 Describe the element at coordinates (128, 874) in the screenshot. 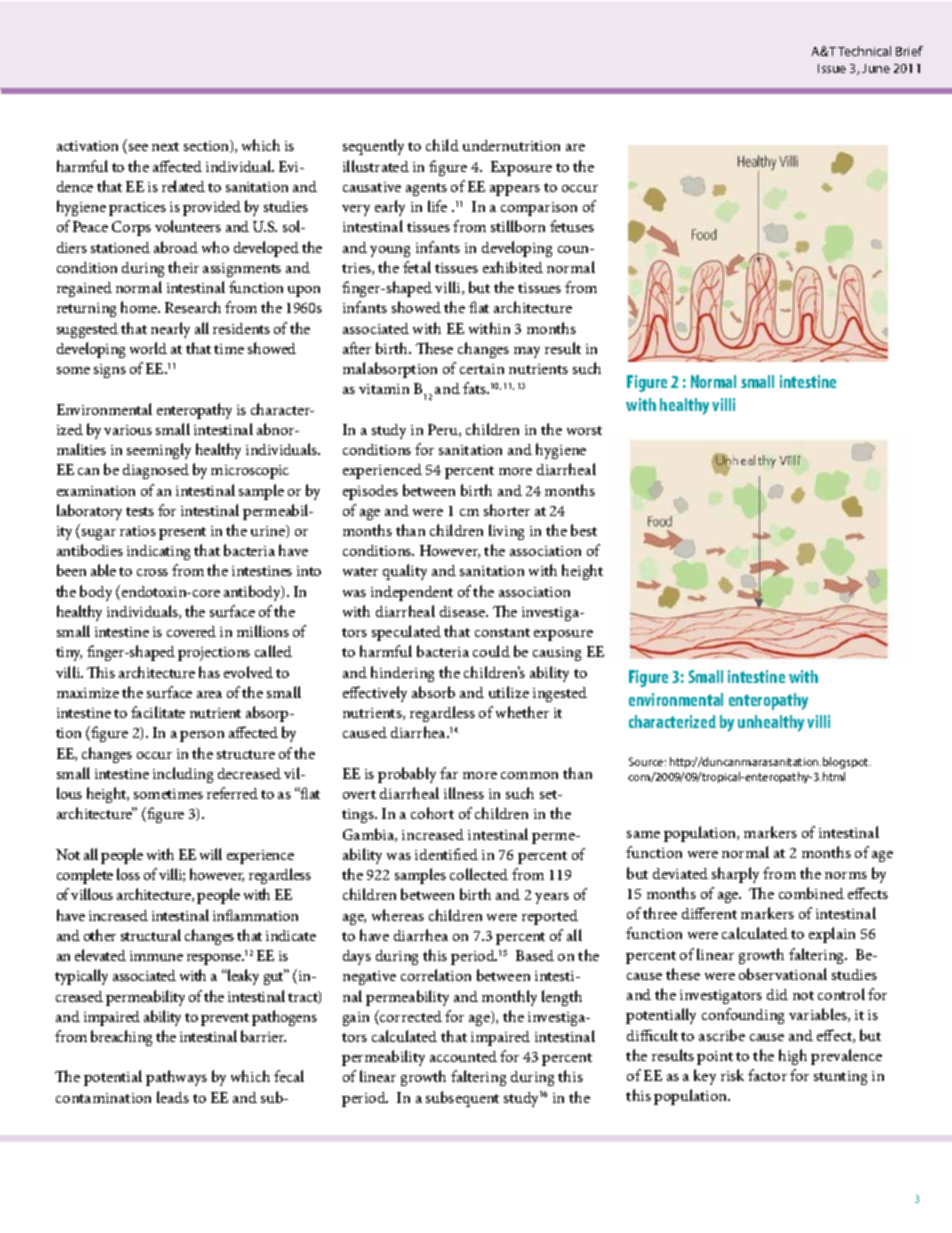

I see `loss` at that location.
